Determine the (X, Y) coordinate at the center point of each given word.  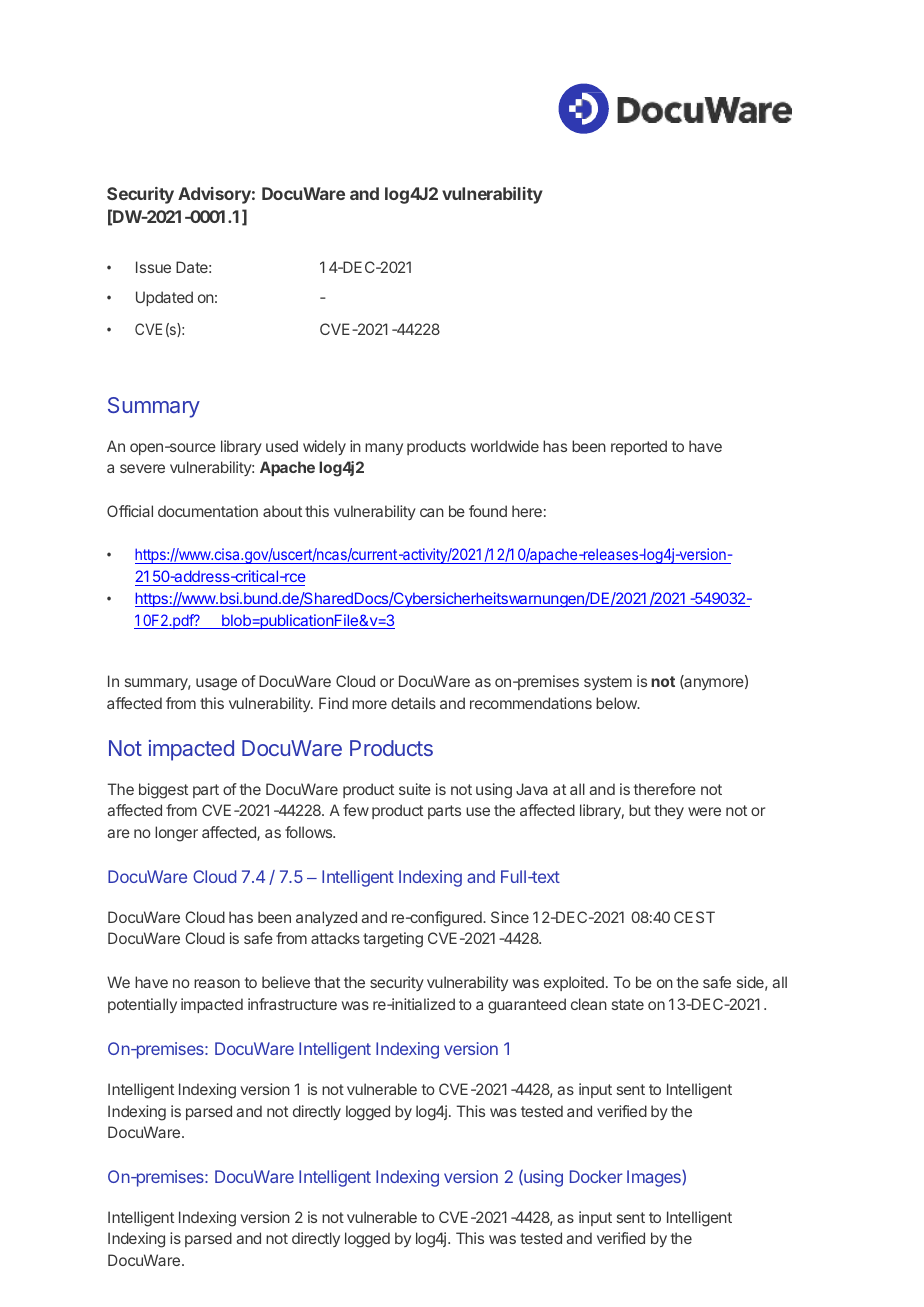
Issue (153, 267)
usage (216, 684)
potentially (142, 1005)
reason (217, 983)
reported (639, 447)
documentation (208, 511)
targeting (393, 940)
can (432, 512)
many (384, 449)
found (488, 511)
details (413, 703)
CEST (694, 917)
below (617, 703)
